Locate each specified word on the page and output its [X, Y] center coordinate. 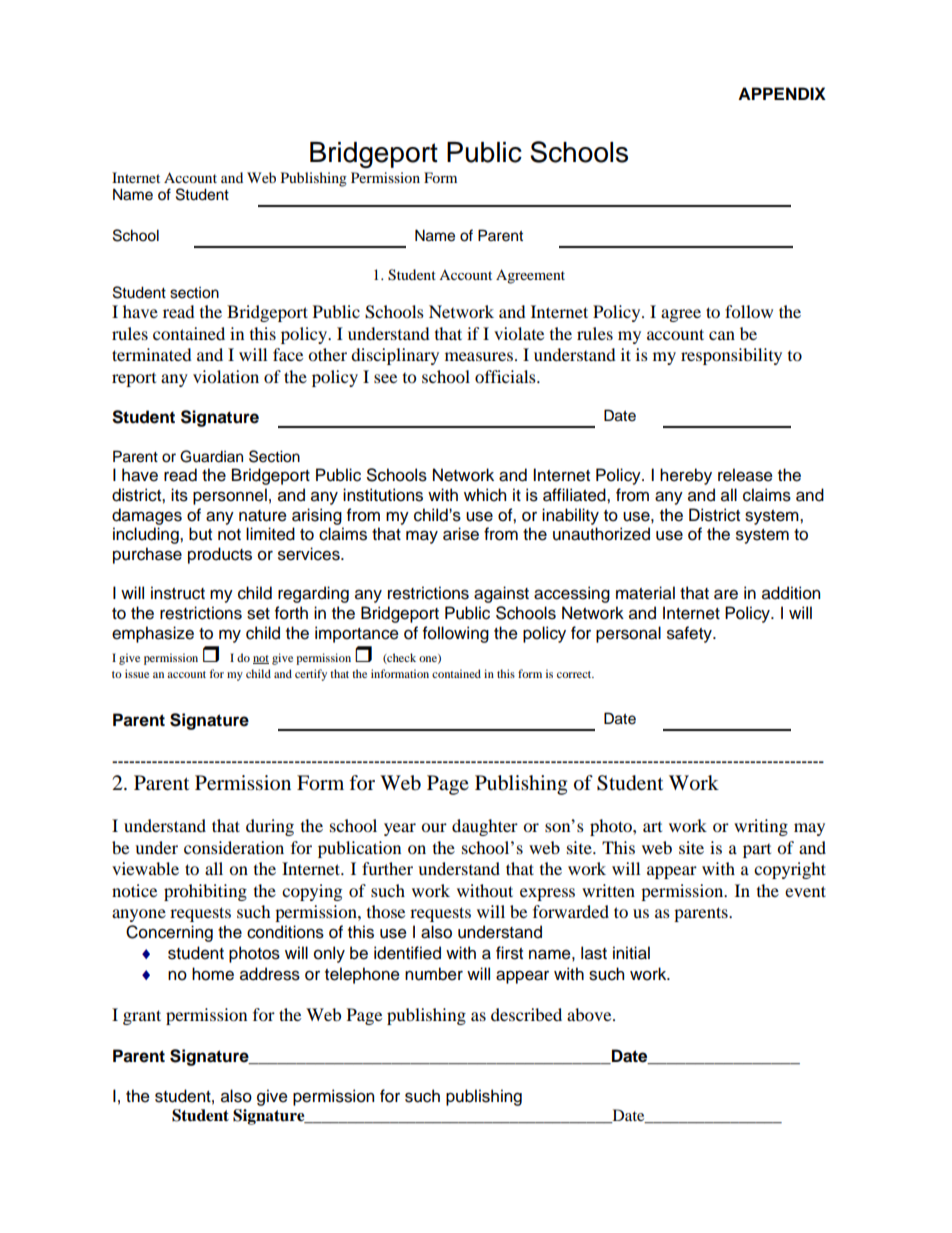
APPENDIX [782, 93]
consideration [234, 847]
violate [519, 333]
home [213, 974]
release [745, 475]
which [485, 495]
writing [761, 827]
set [258, 614]
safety [690, 634]
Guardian [211, 456]
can [722, 335]
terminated [152, 354]
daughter [485, 827]
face [288, 354]
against [501, 594]
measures [479, 356]
